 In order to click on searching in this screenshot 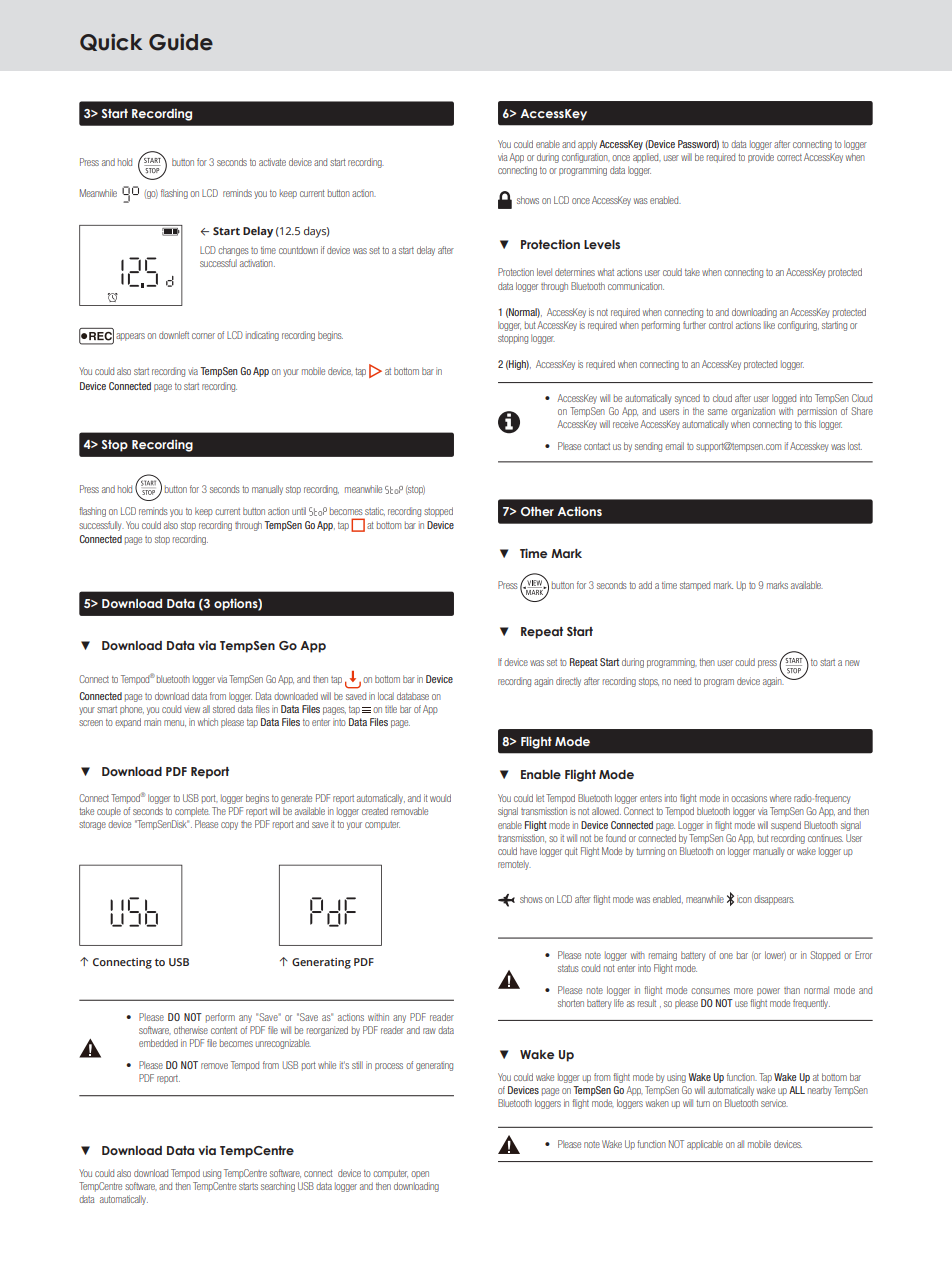, I will do `click(278, 1187)`.
